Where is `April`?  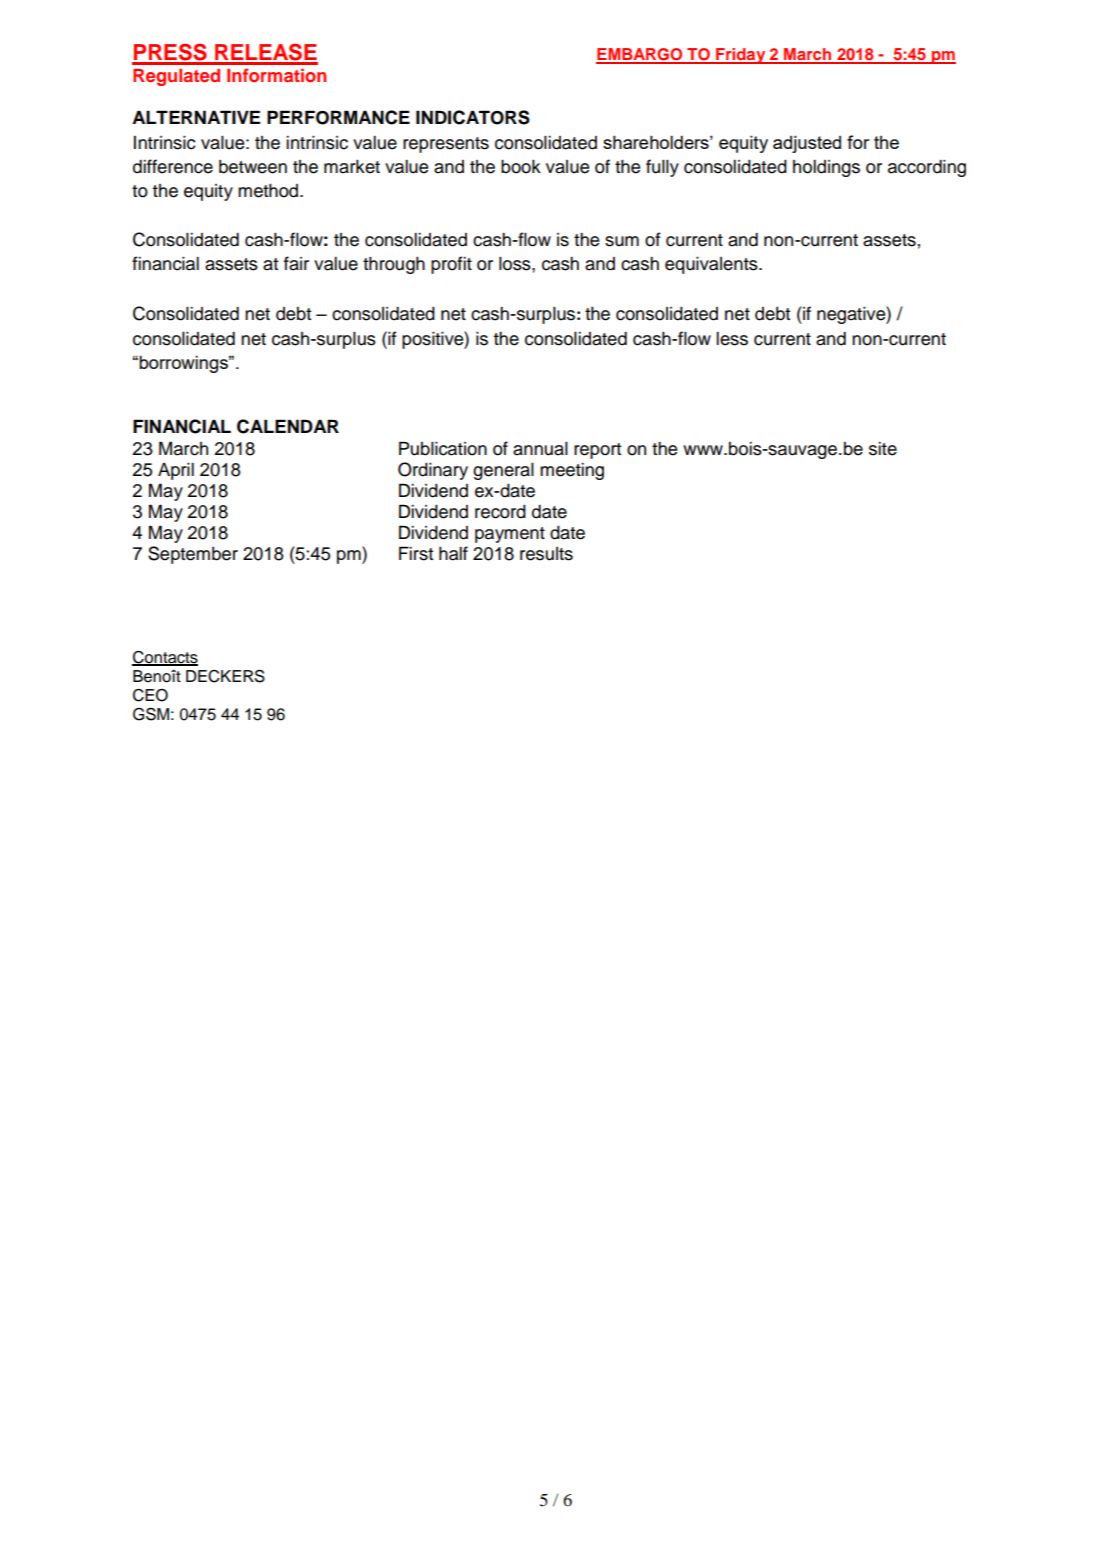
April is located at coordinates (176, 471).
